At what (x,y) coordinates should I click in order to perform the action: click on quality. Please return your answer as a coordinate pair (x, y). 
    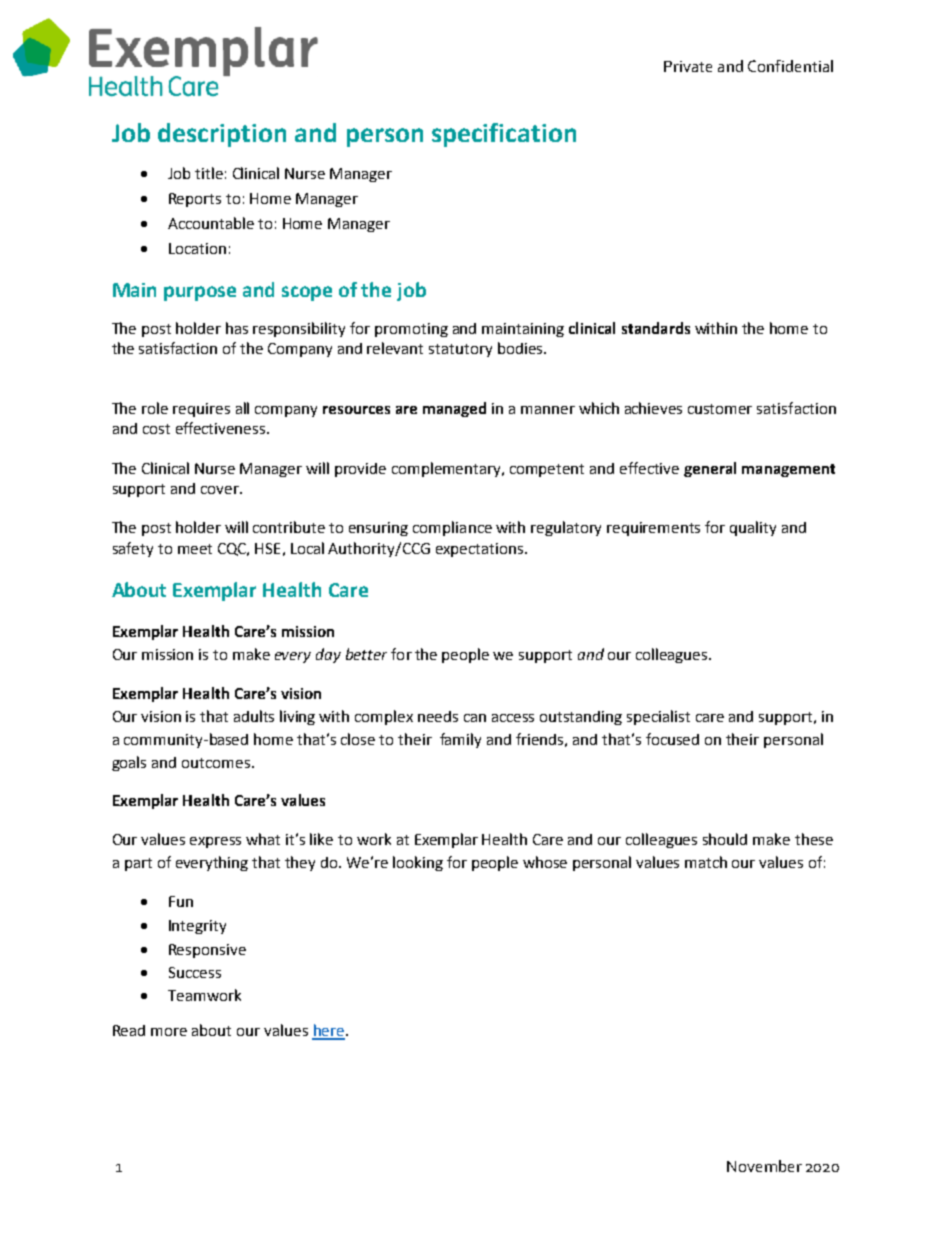
    Looking at the image, I should click on (753, 528).
